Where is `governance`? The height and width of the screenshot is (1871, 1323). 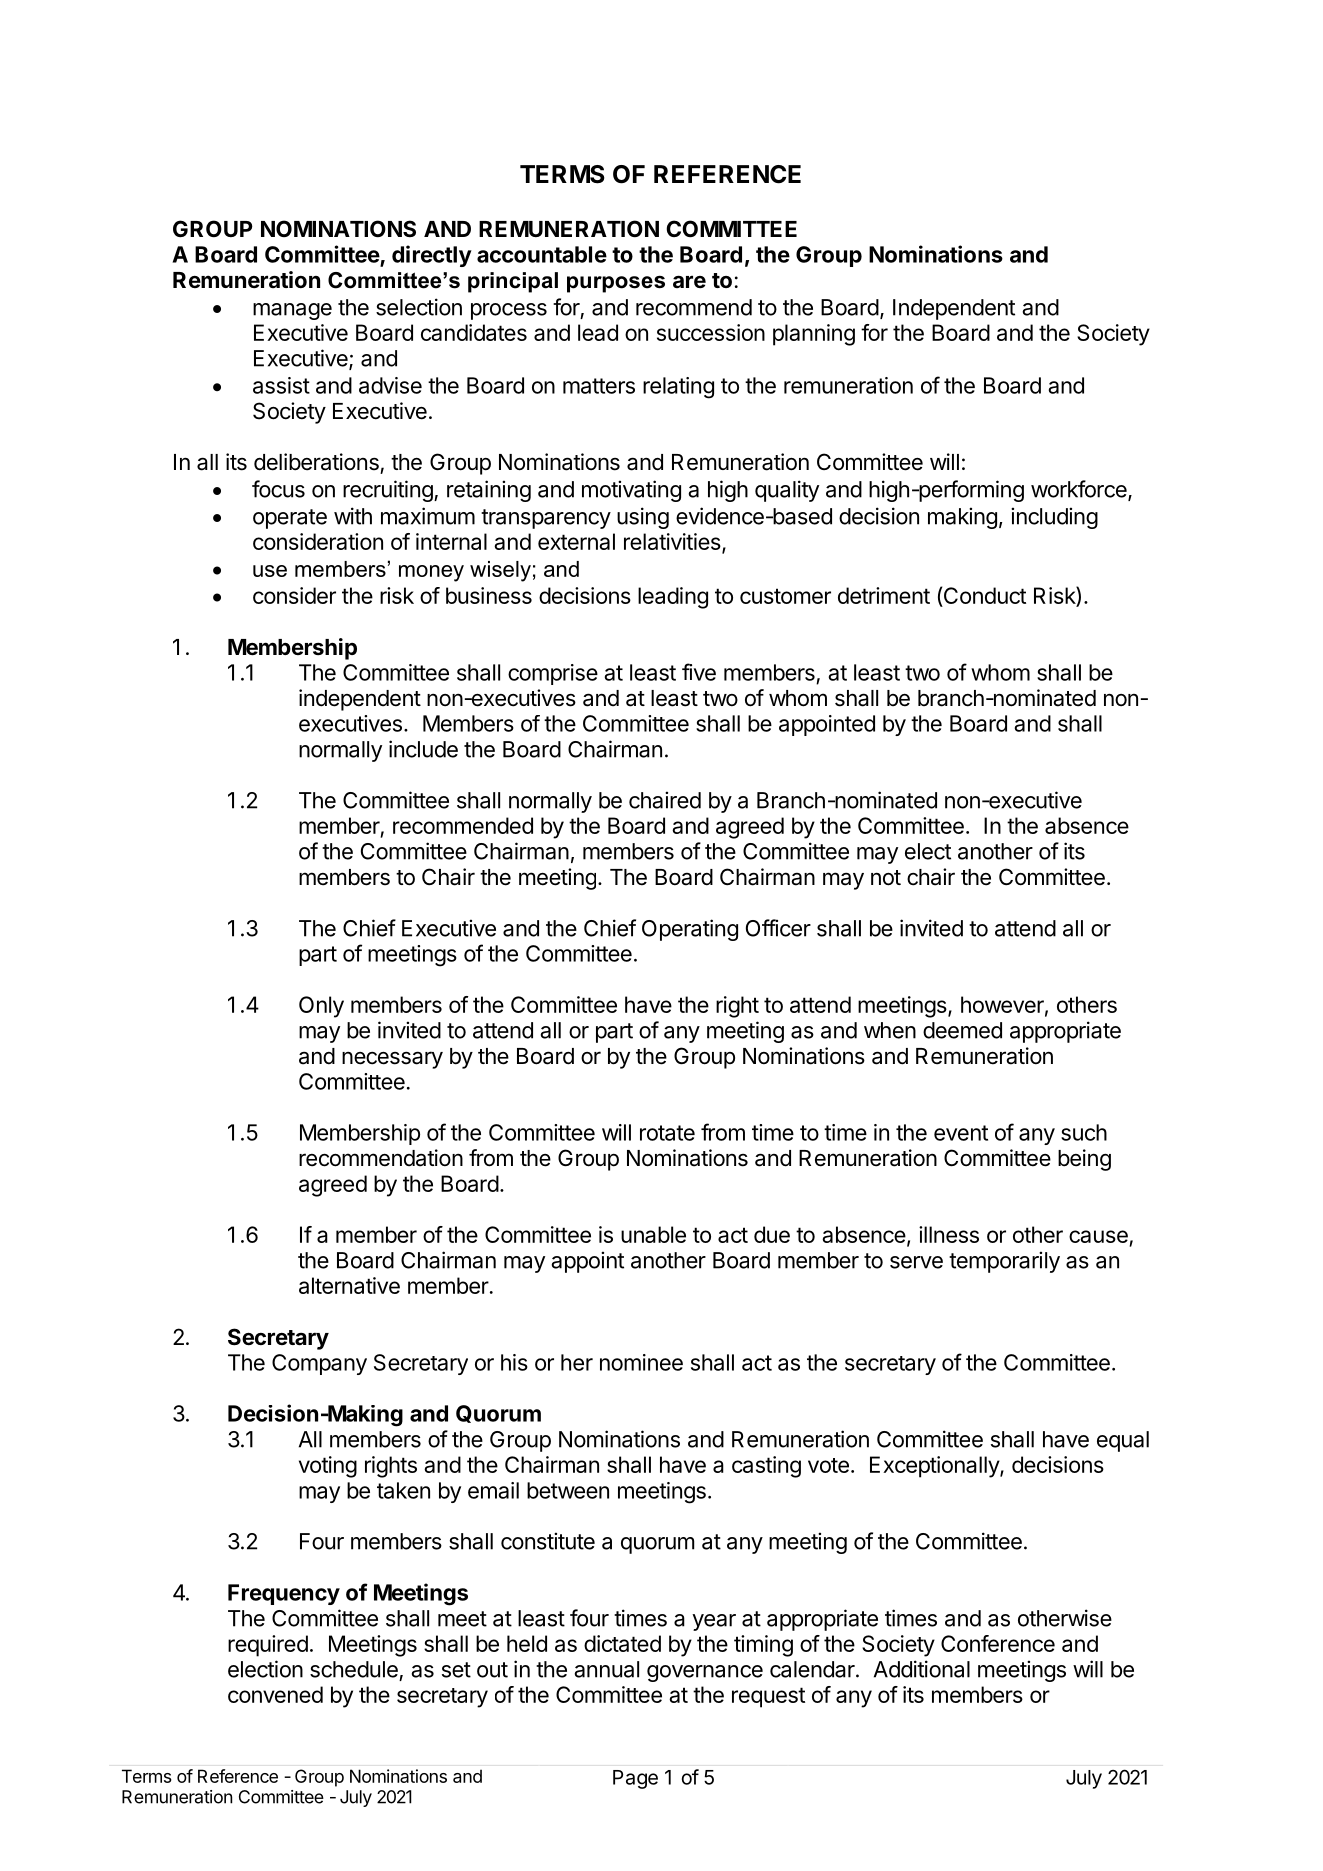 governance is located at coordinates (705, 1673).
